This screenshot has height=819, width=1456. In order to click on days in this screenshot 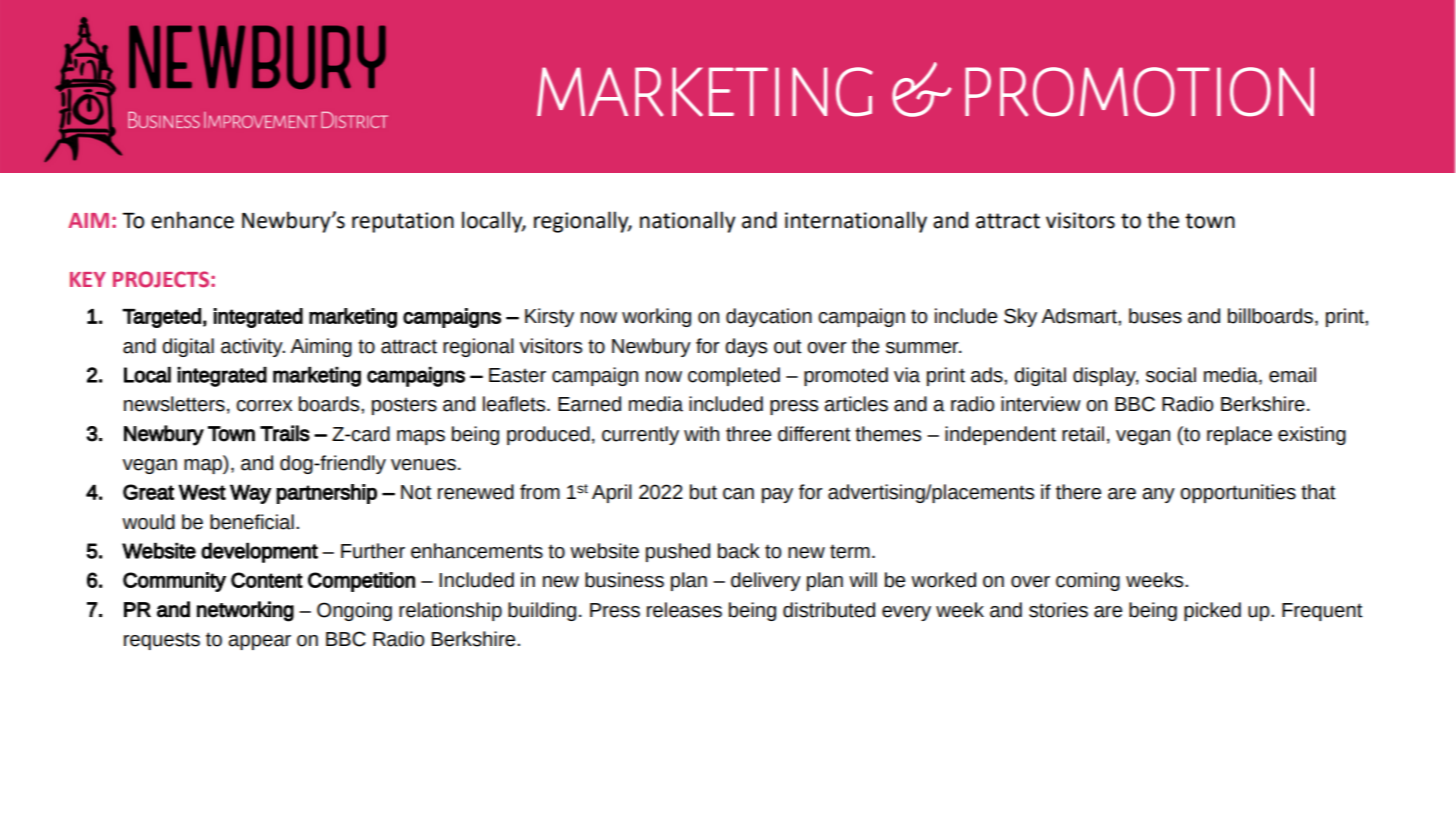, I will do `click(746, 347)`.
